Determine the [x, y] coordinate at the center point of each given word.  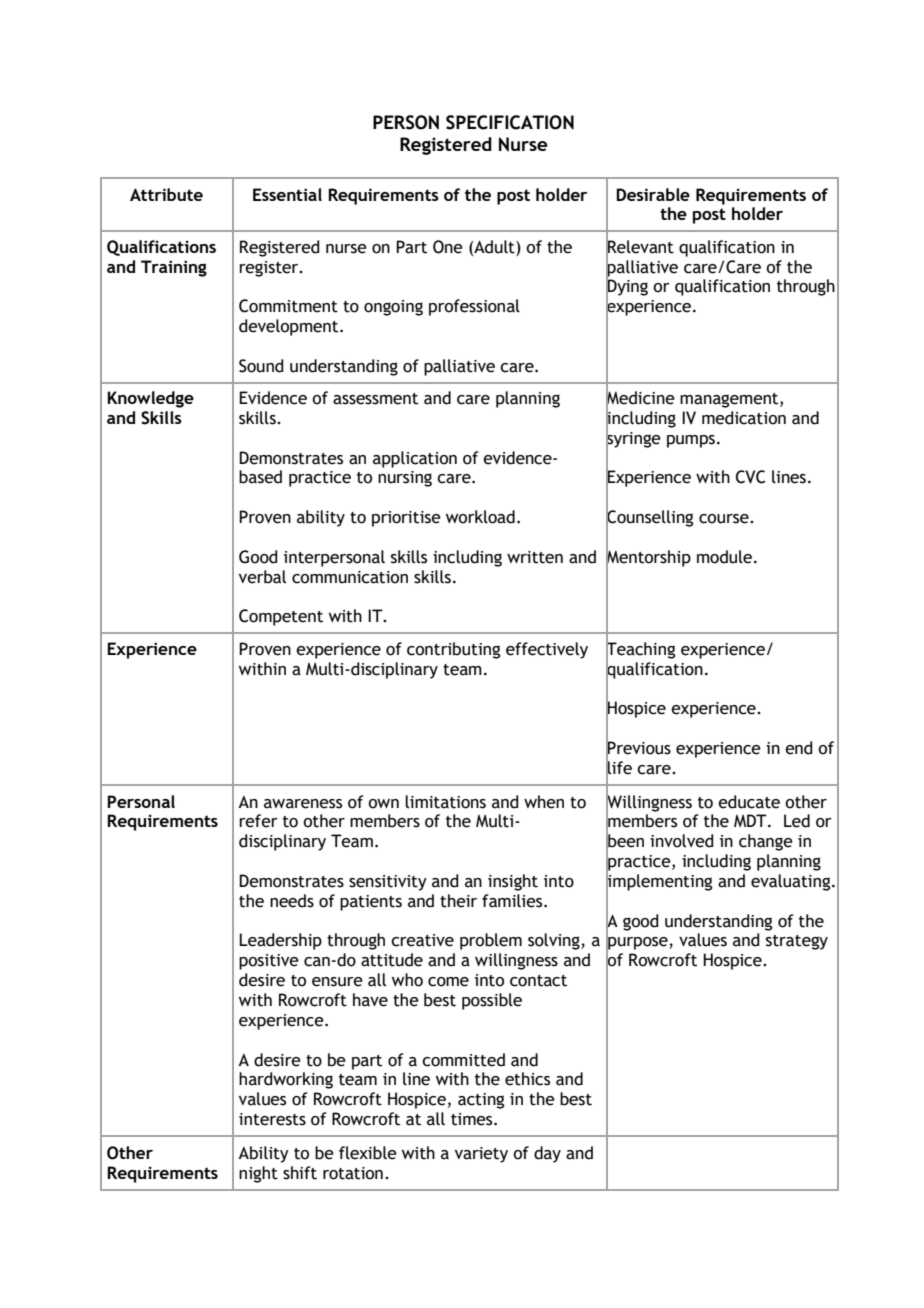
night [258, 1174]
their [458, 901]
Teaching [640, 650]
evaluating [792, 882]
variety [481, 1155]
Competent [281, 617]
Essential [287, 194]
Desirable [653, 194]
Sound [261, 366]
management [730, 400]
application [415, 459]
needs [292, 901]
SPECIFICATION [510, 122]
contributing [453, 650]
